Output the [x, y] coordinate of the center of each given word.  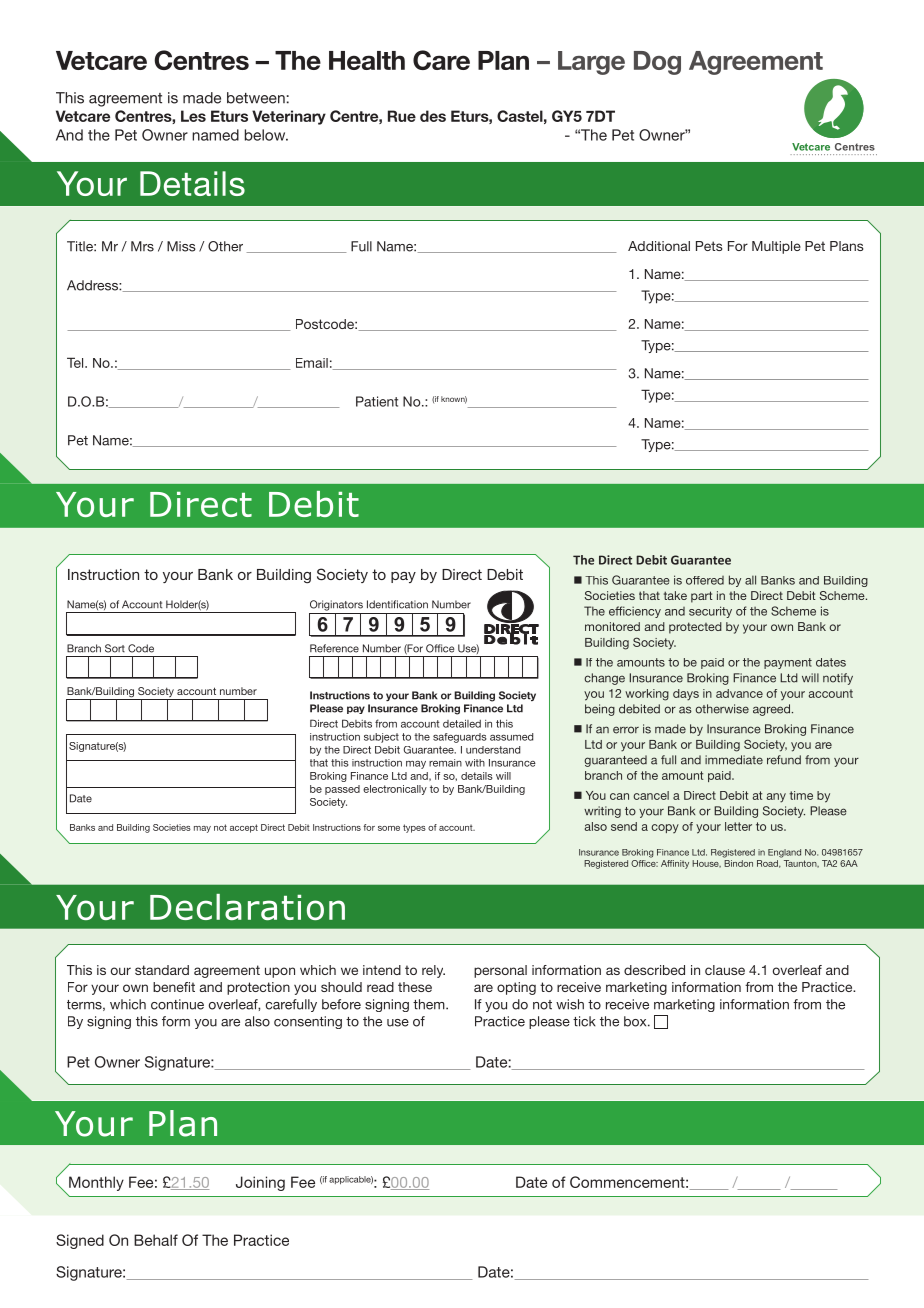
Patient [377, 401]
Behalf [156, 1240]
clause [725, 970]
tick [584, 1021]
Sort [115, 648]
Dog [657, 63]
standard [162, 970]
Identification [397, 604]
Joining [260, 1183]
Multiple [776, 247]
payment [788, 663]
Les [193, 116]
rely [433, 971]
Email [312, 363]
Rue [402, 116]
